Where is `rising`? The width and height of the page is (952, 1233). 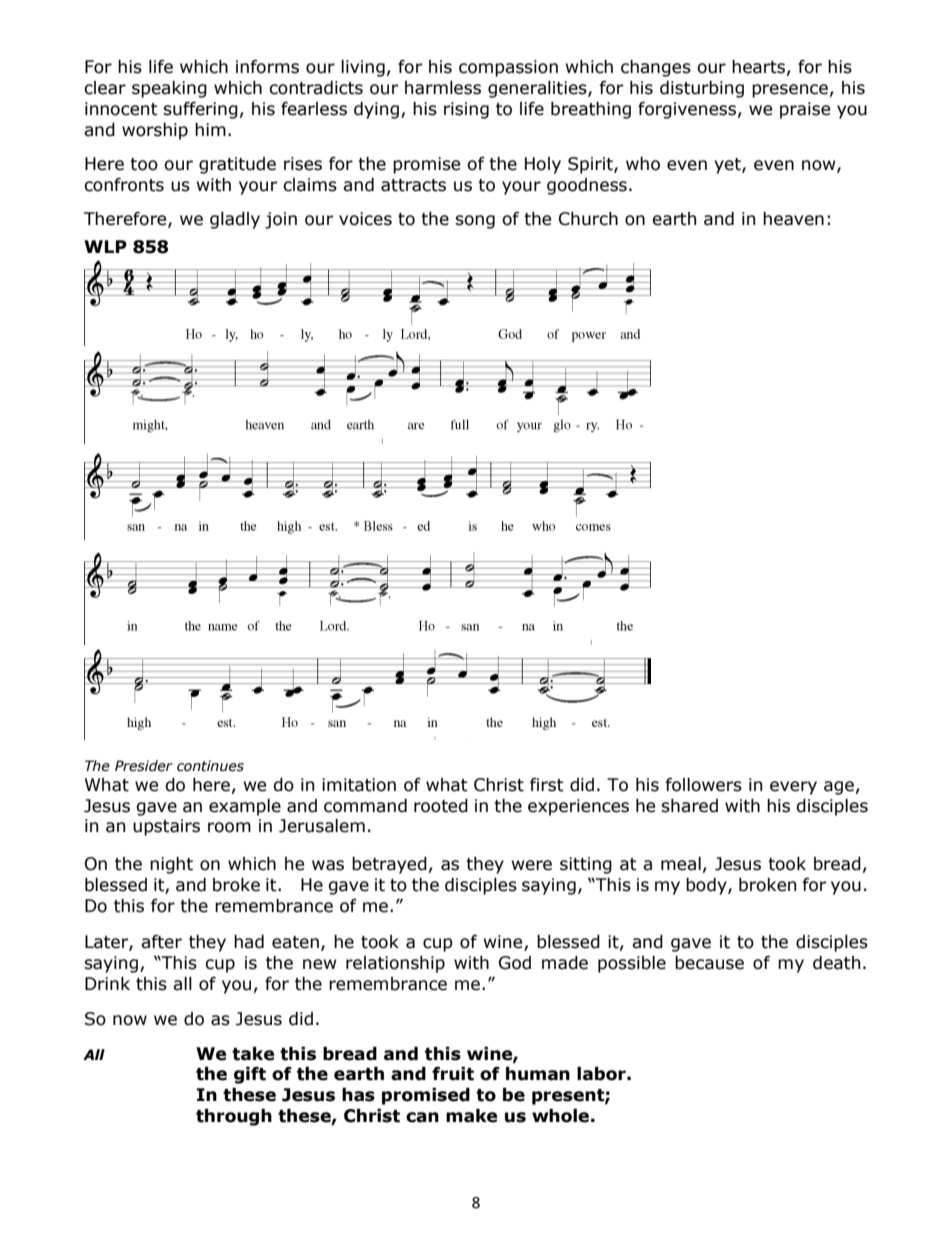 rising is located at coordinates (466, 110).
